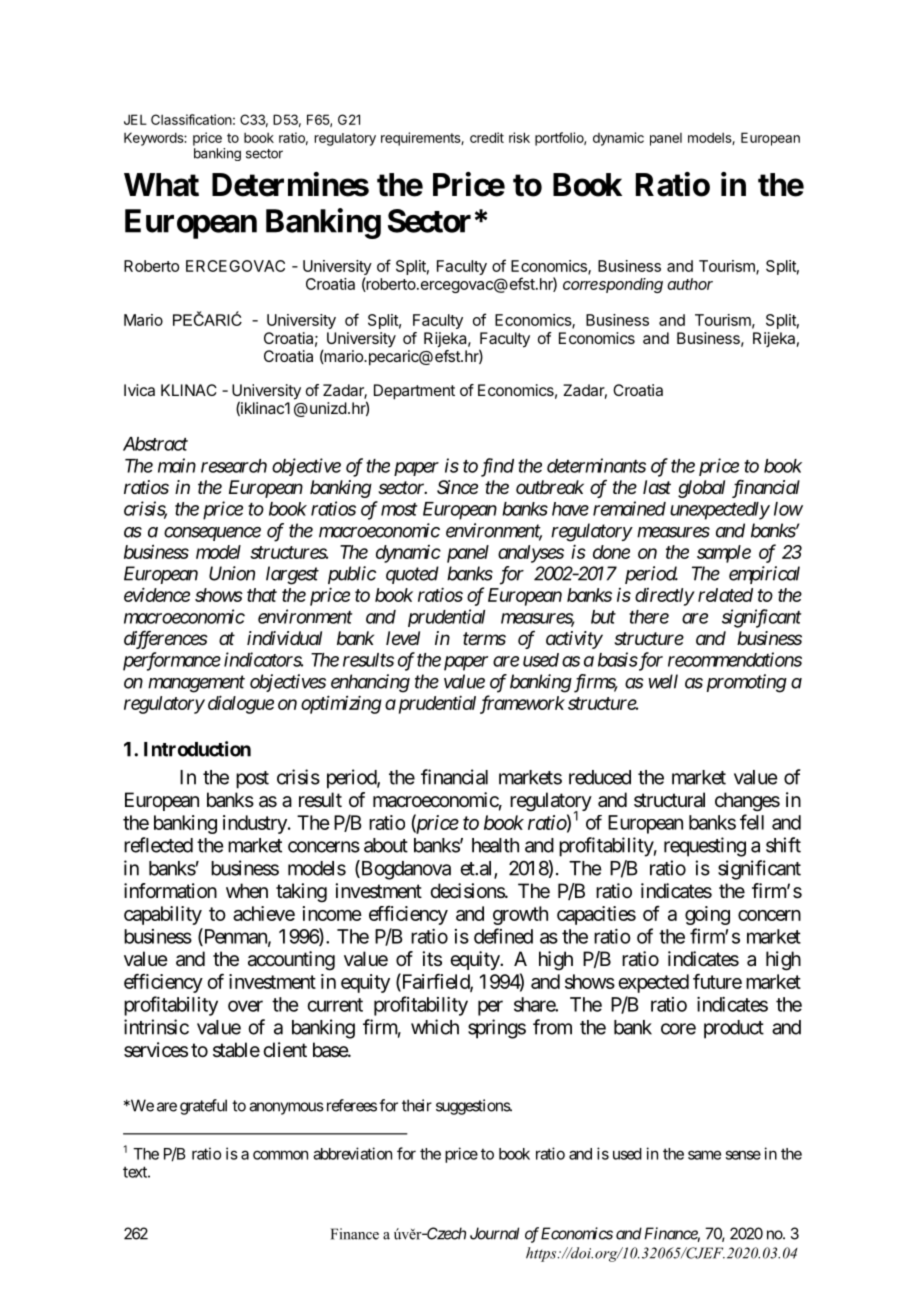 This screenshot has height=1316, width=923. What do you see at coordinates (280, 1155) in the screenshot?
I see `common` at bounding box center [280, 1155].
